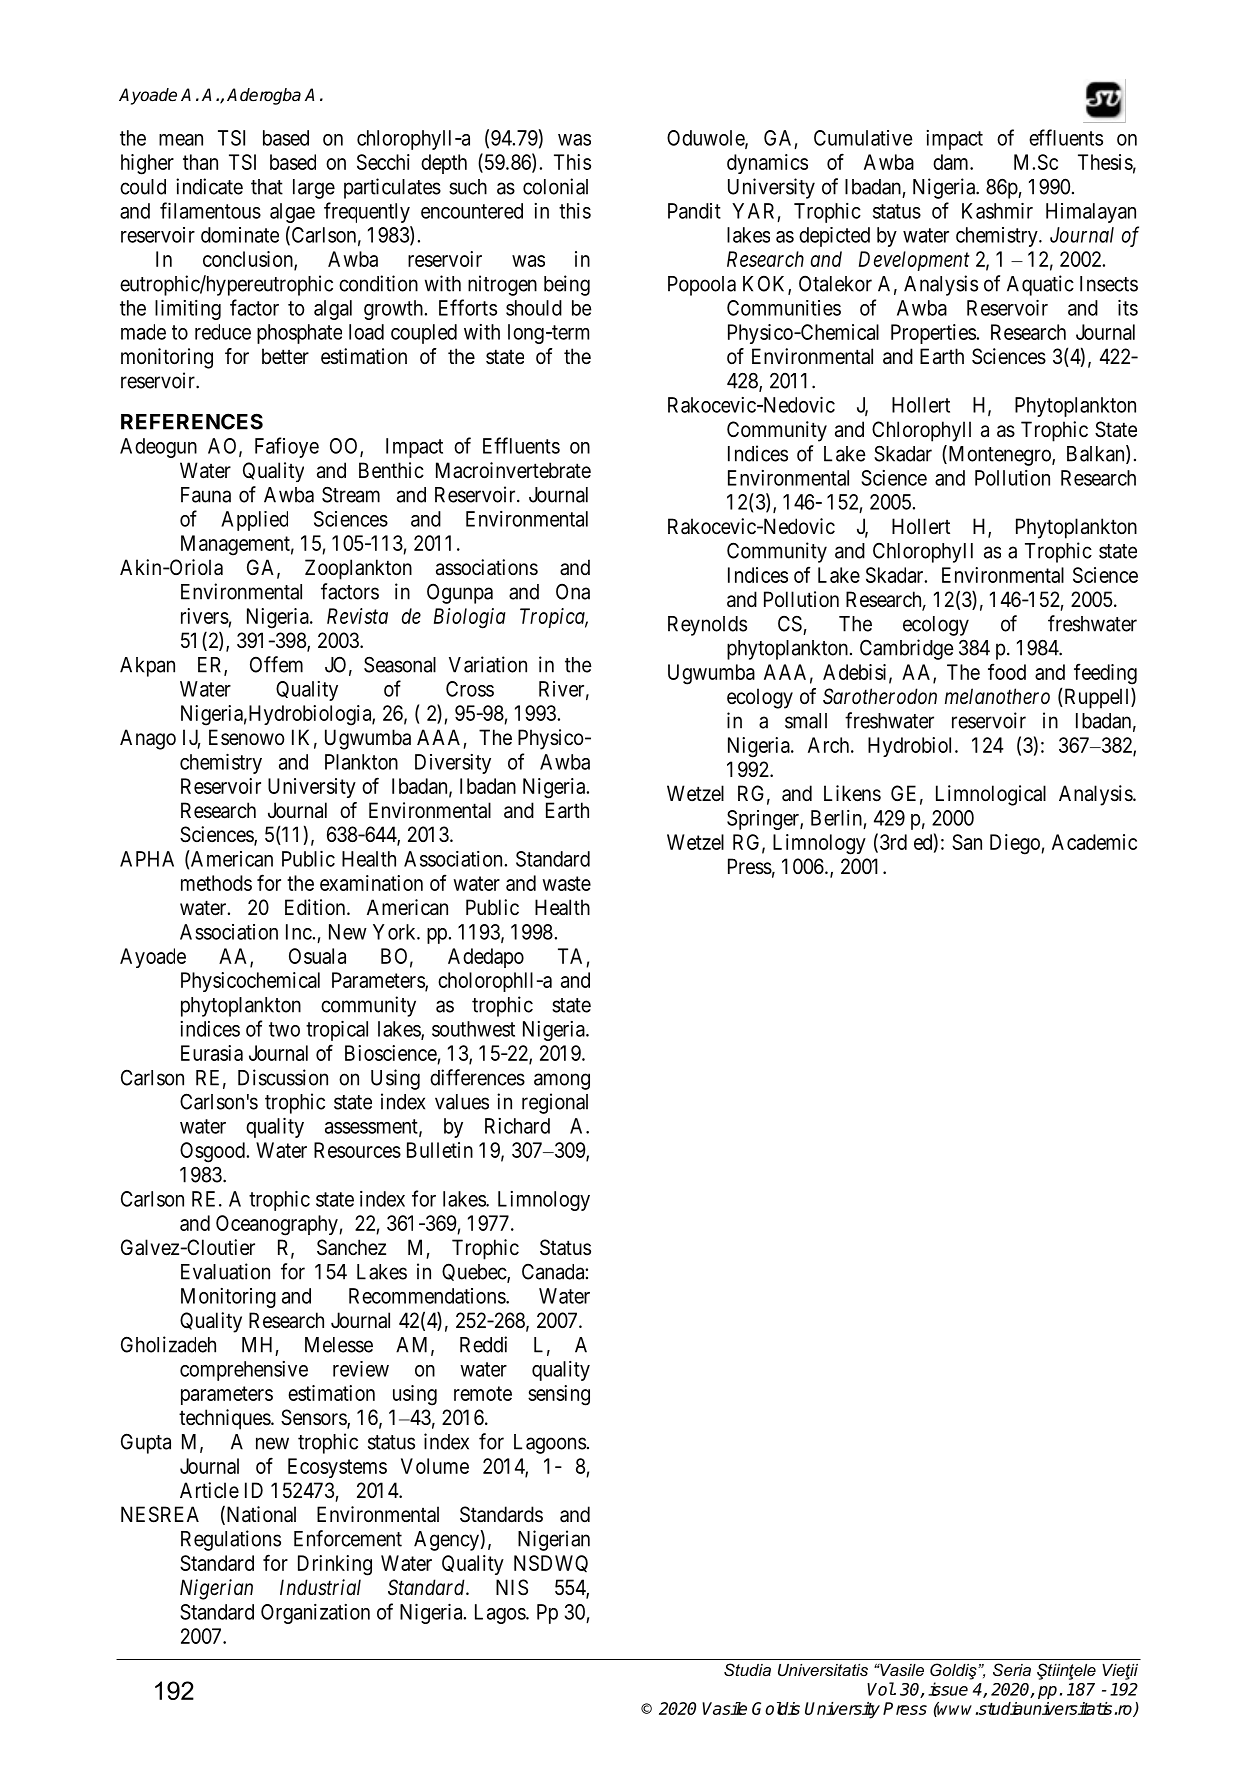 This document has width=1257, height=1778. I want to click on waste, so click(566, 883).
